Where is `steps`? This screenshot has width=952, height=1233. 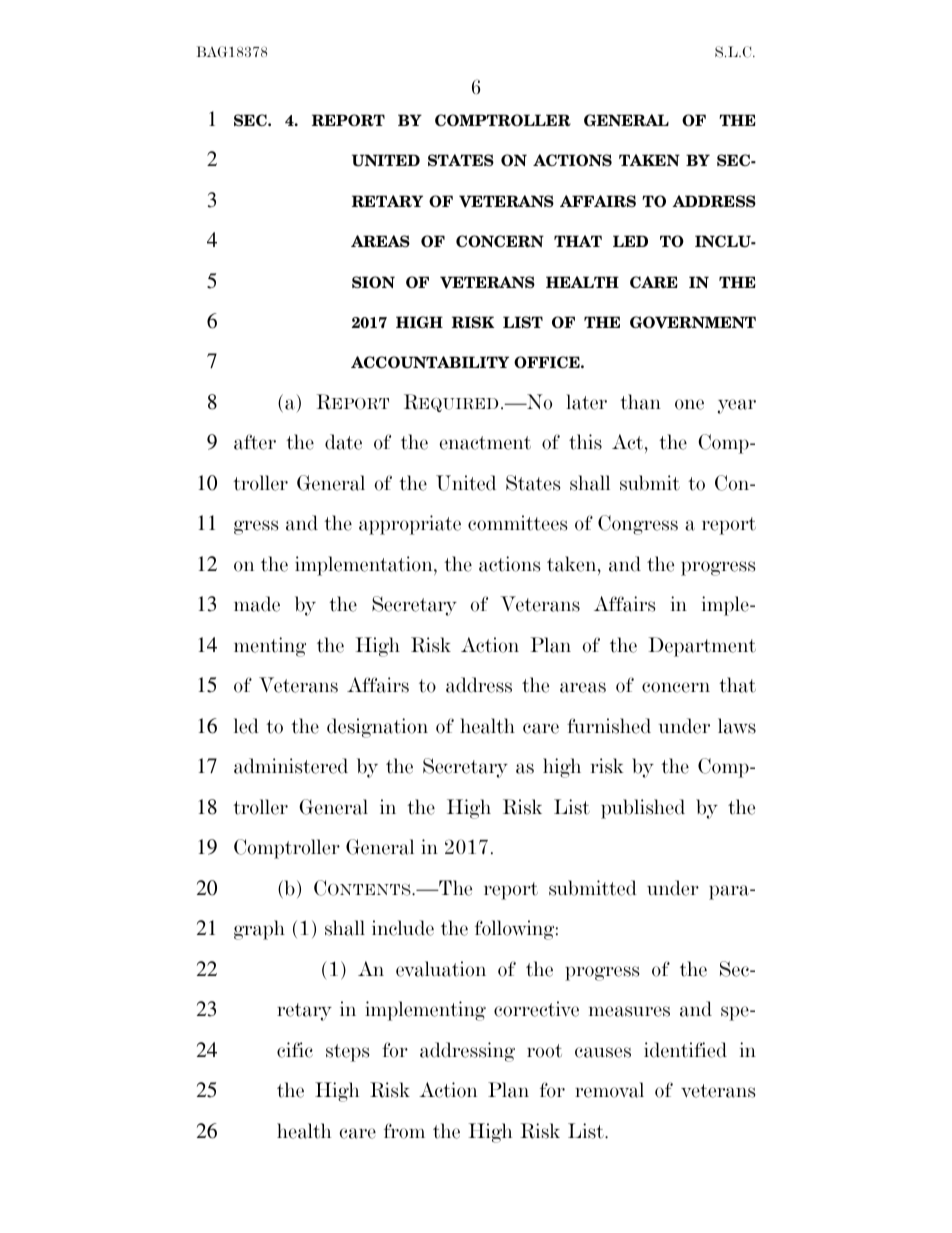 steps is located at coordinates (347, 1053).
